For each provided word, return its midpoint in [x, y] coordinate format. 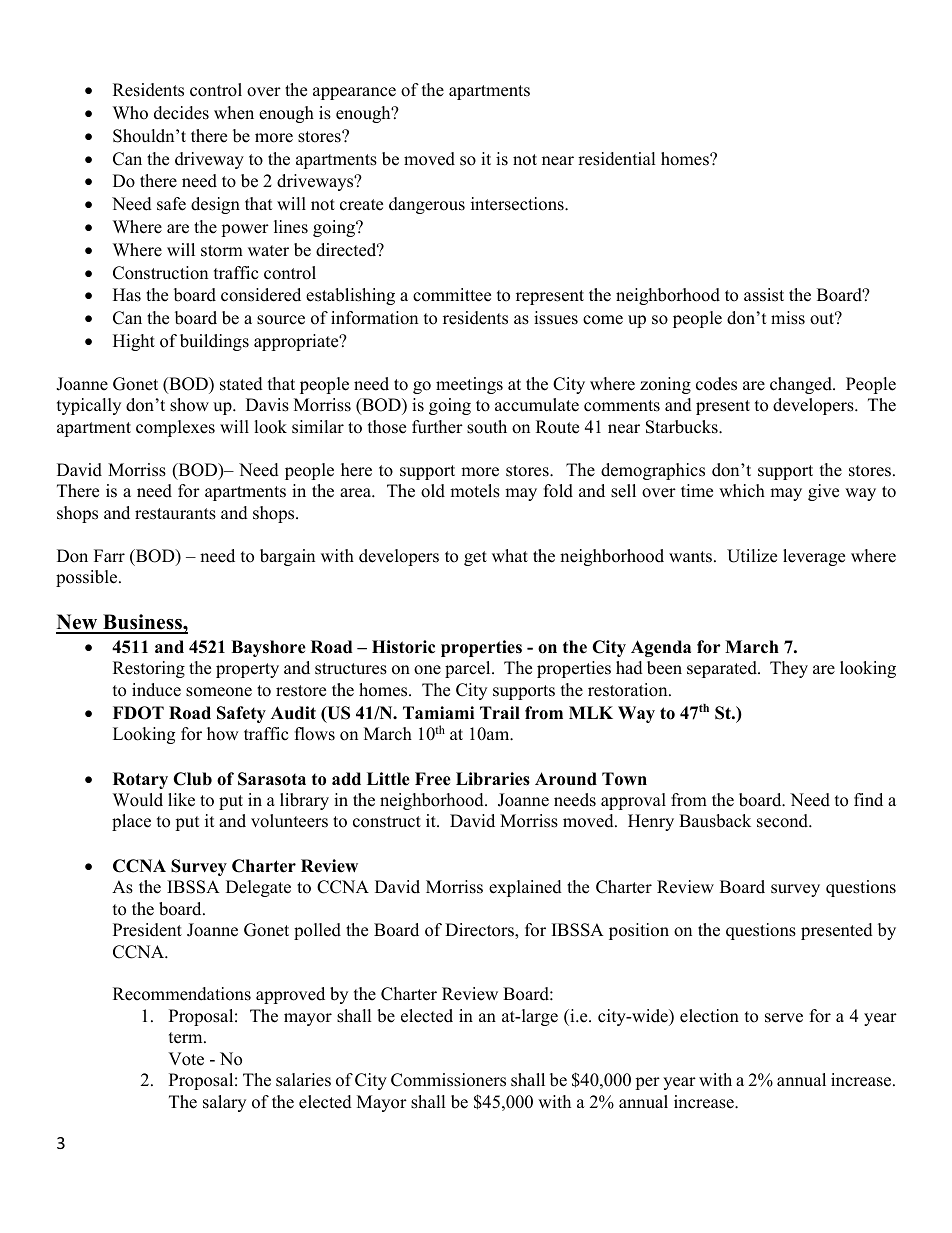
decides [181, 113]
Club [192, 779]
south [487, 427]
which [742, 491]
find [868, 800]
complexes [175, 428]
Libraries [493, 779]
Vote [186, 1059]
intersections [518, 204]
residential [617, 159]
